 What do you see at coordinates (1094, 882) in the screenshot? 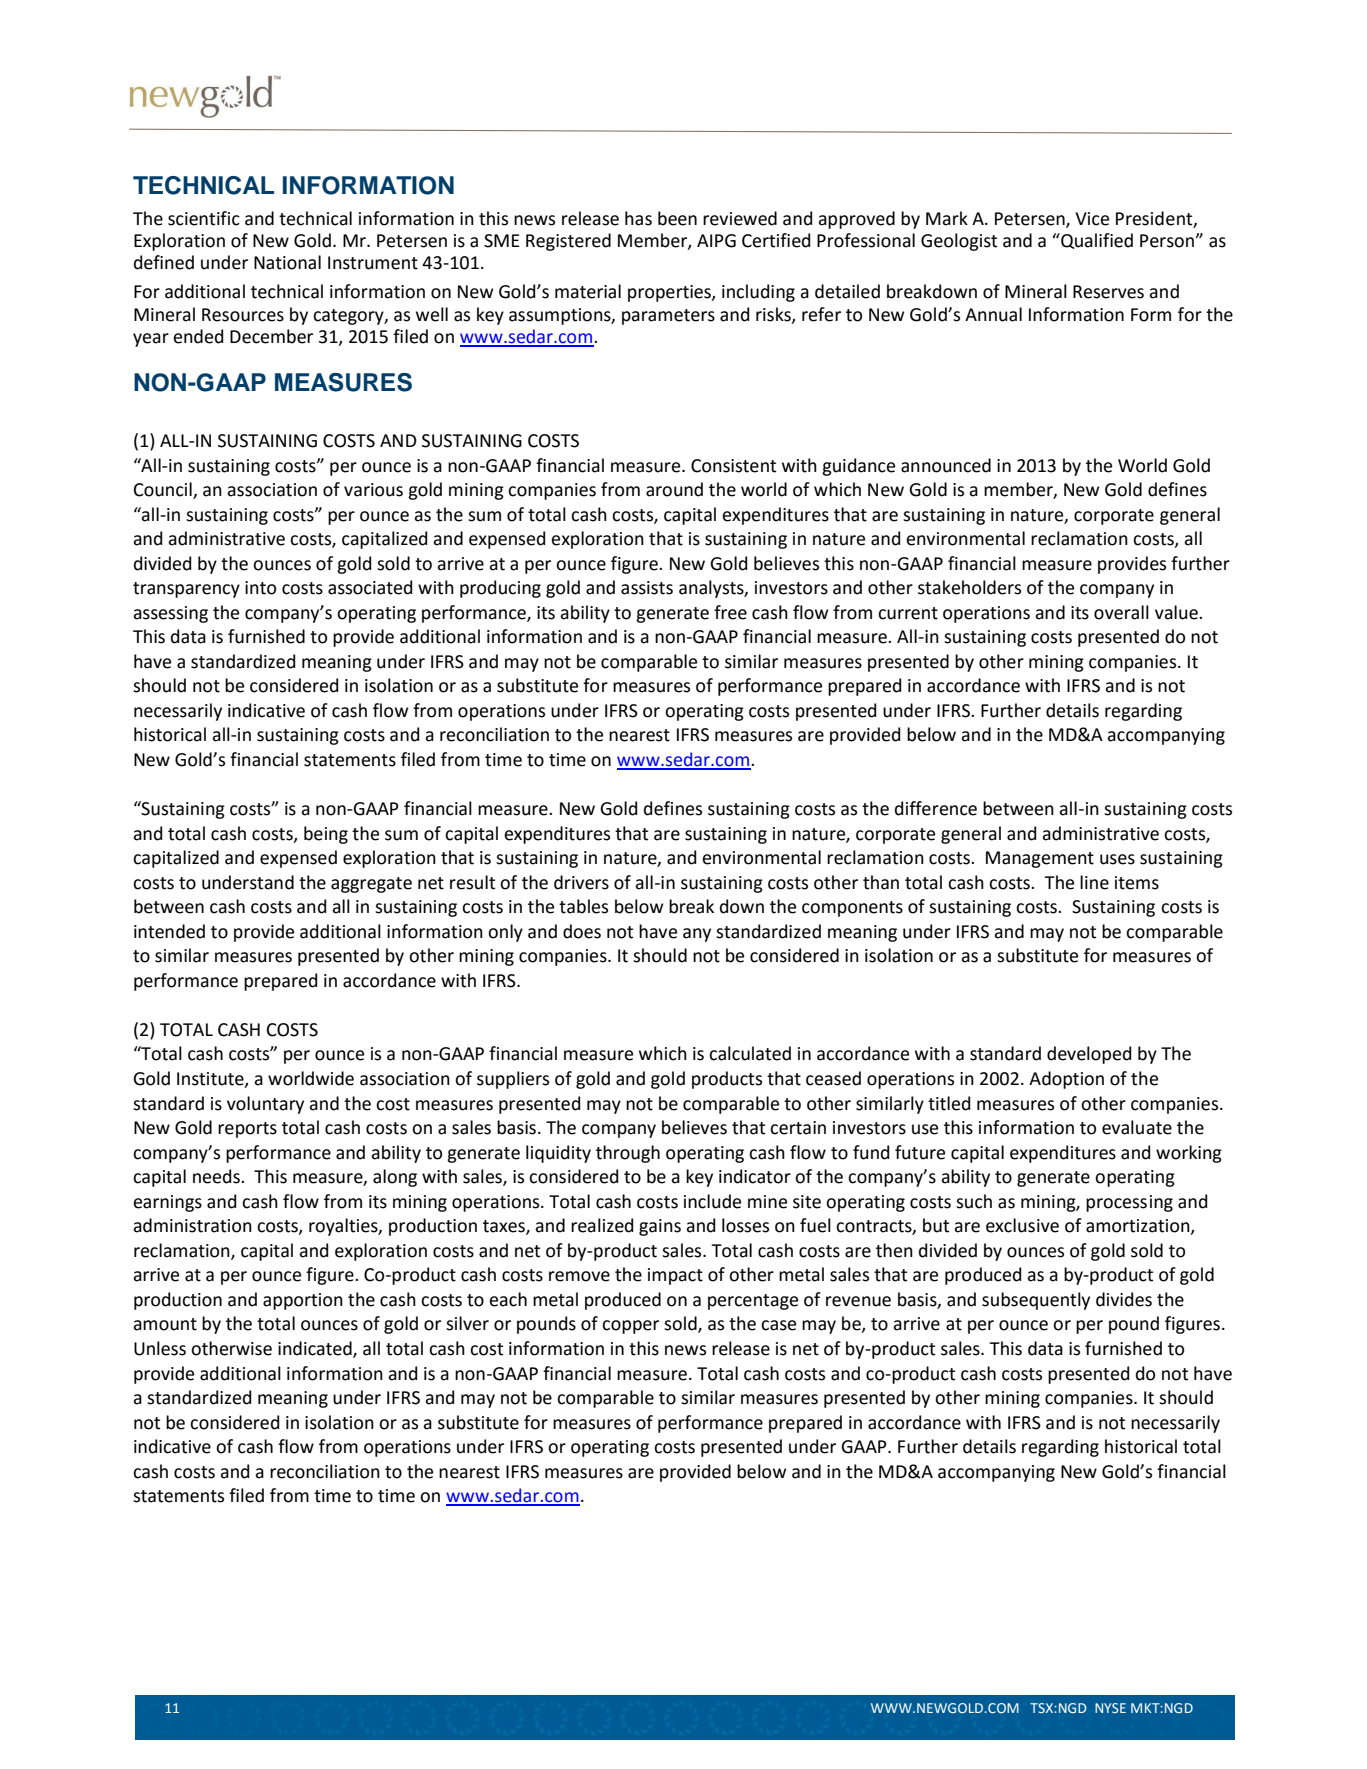
I see `line` at bounding box center [1094, 882].
